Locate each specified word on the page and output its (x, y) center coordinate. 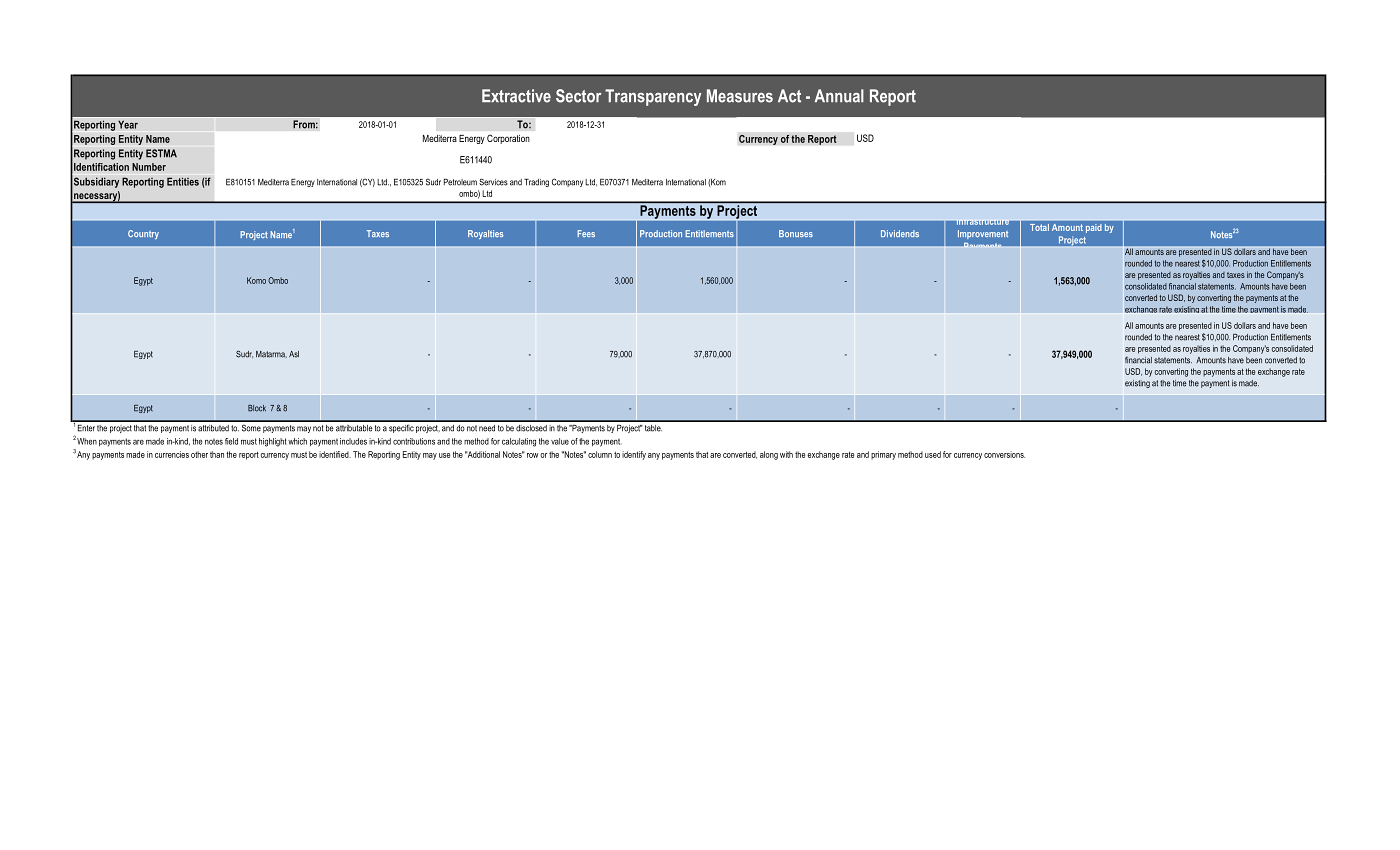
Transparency (653, 97)
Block (257, 408)
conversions (1004, 454)
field (231, 441)
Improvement (983, 234)
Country (143, 234)
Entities (183, 181)
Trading (536, 183)
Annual (839, 96)
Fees (586, 233)
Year (128, 124)
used (933, 454)
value (560, 441)
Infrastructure (982, 222)
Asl (294, 354)
